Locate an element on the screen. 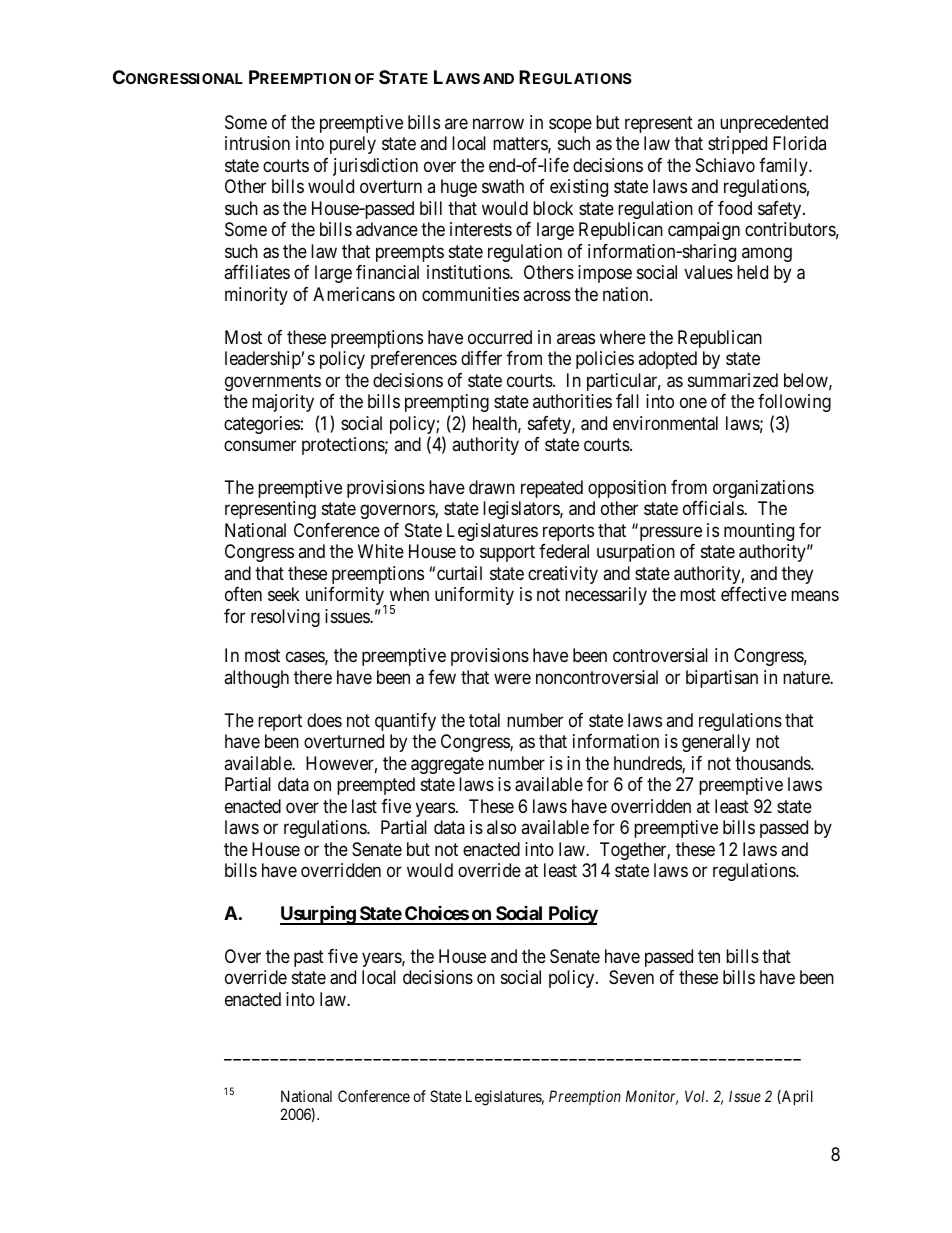 Image resolution: width=952 pixels, height=1233 pixels. thousands is located at coordinates (773, 763).
